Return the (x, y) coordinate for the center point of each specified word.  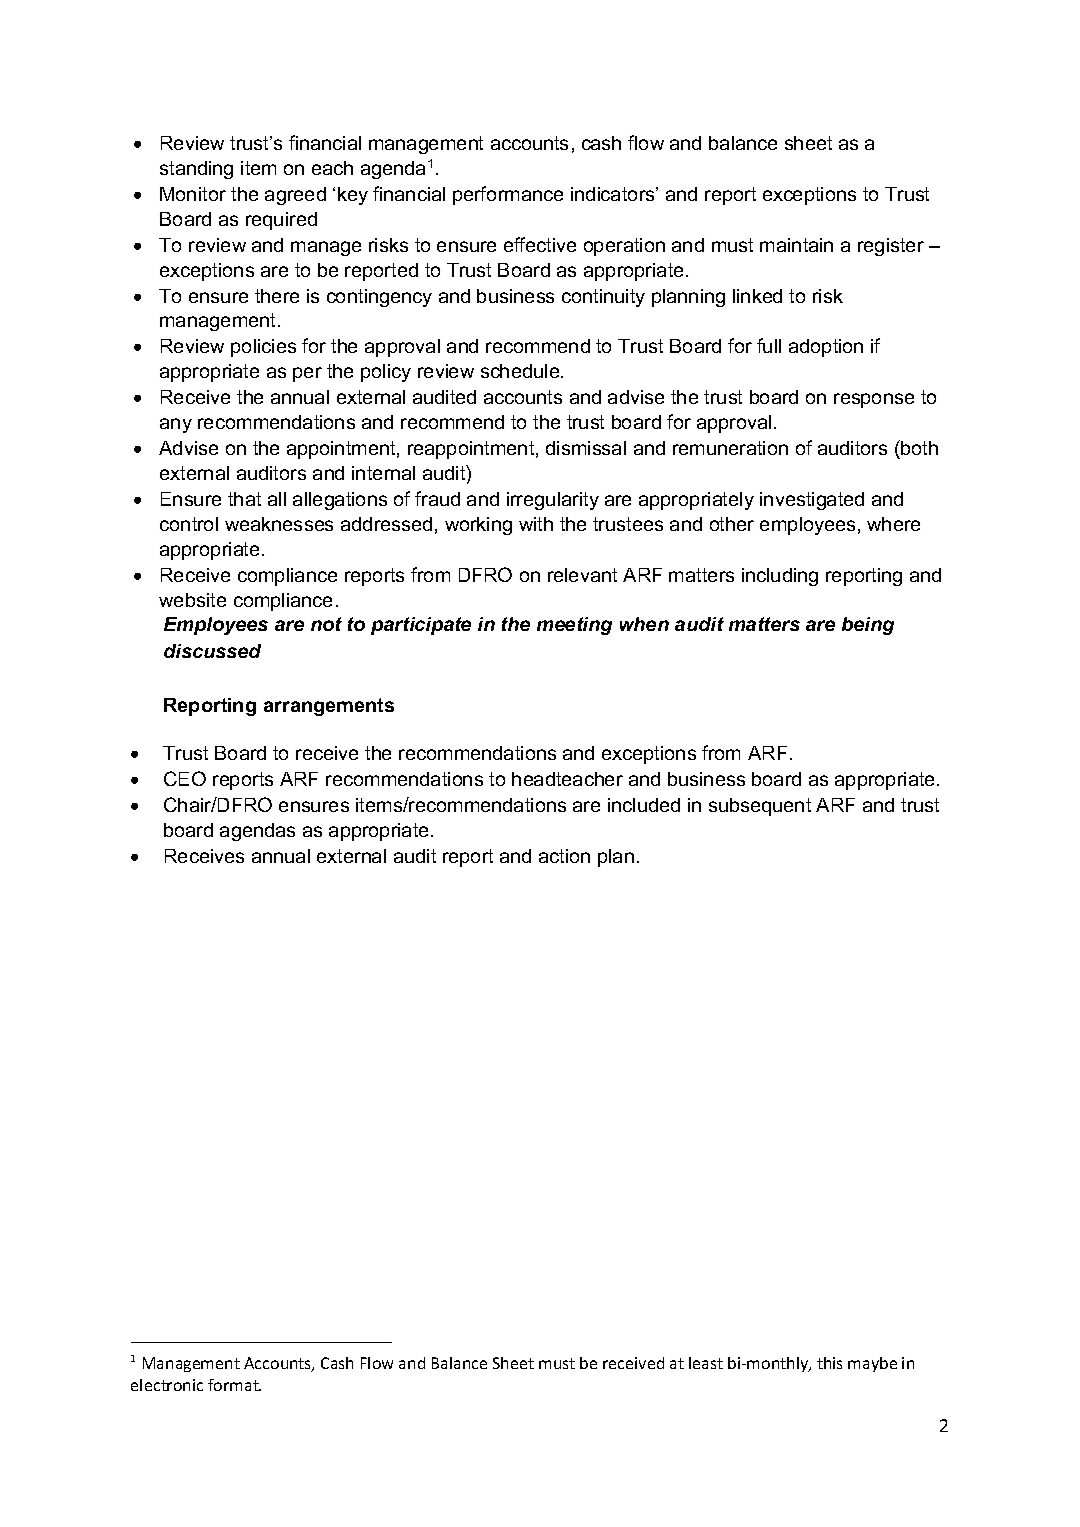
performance (508, 195)
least (706, 1363)
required (281, 221)
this (829, 1363)
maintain (796, 245)
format (234, 1385)
